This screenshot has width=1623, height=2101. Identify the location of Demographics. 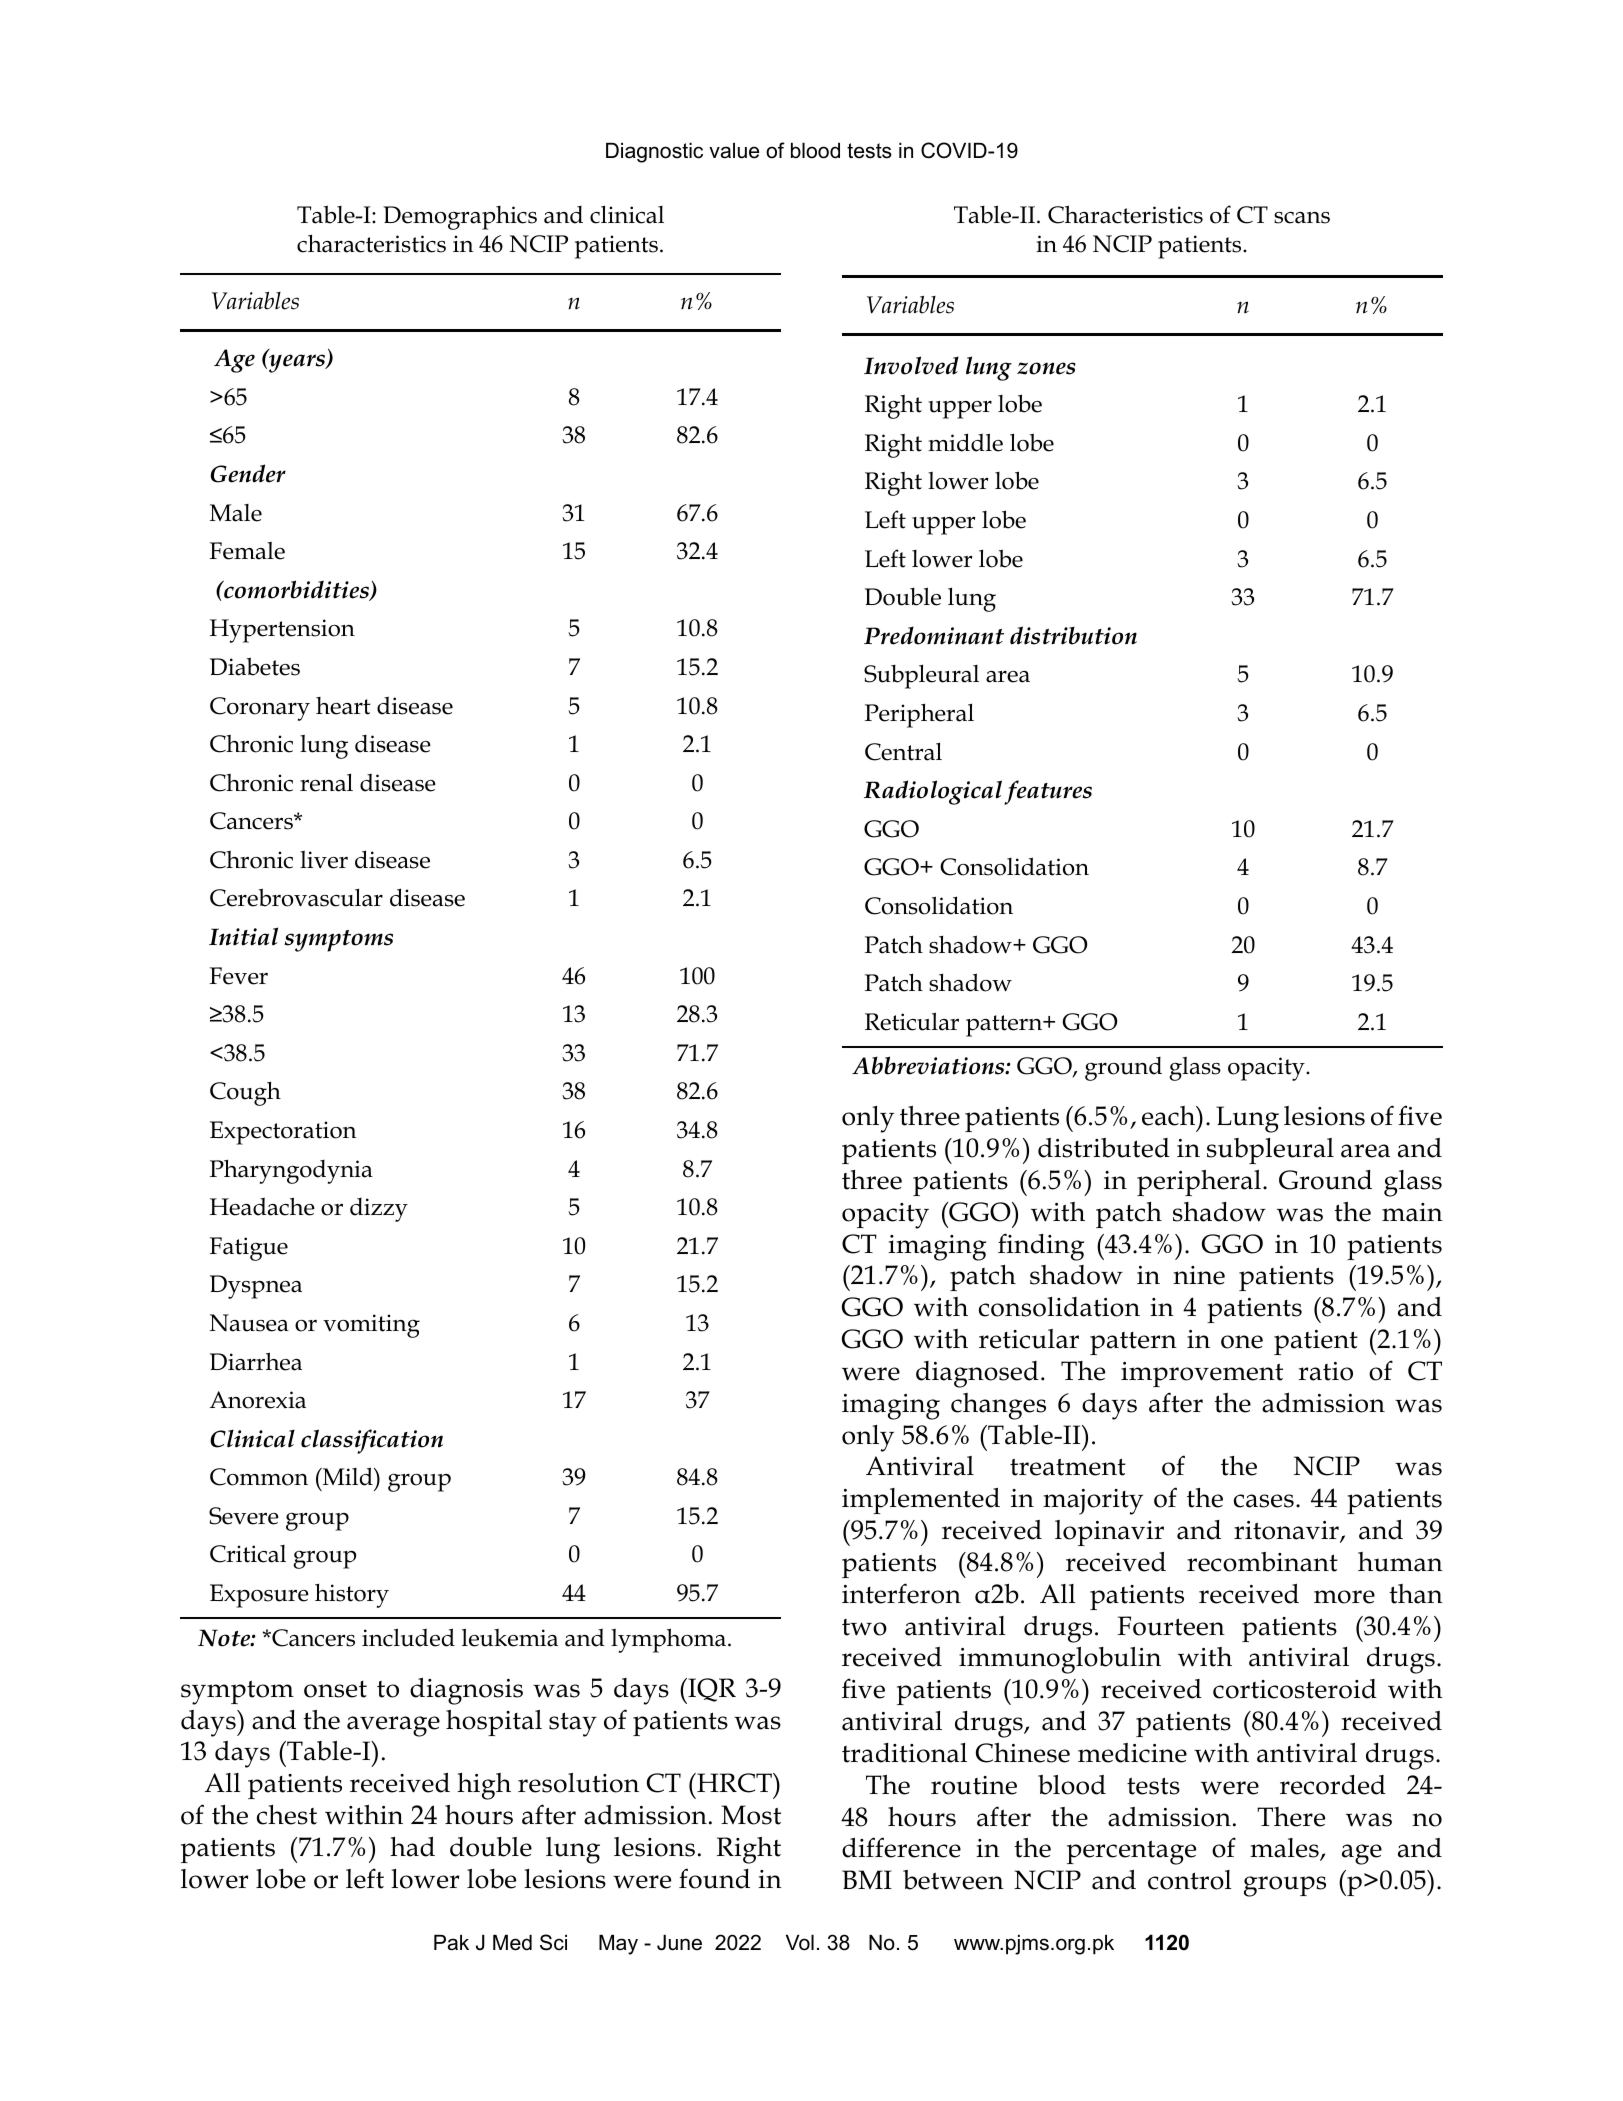
(460, 218).
